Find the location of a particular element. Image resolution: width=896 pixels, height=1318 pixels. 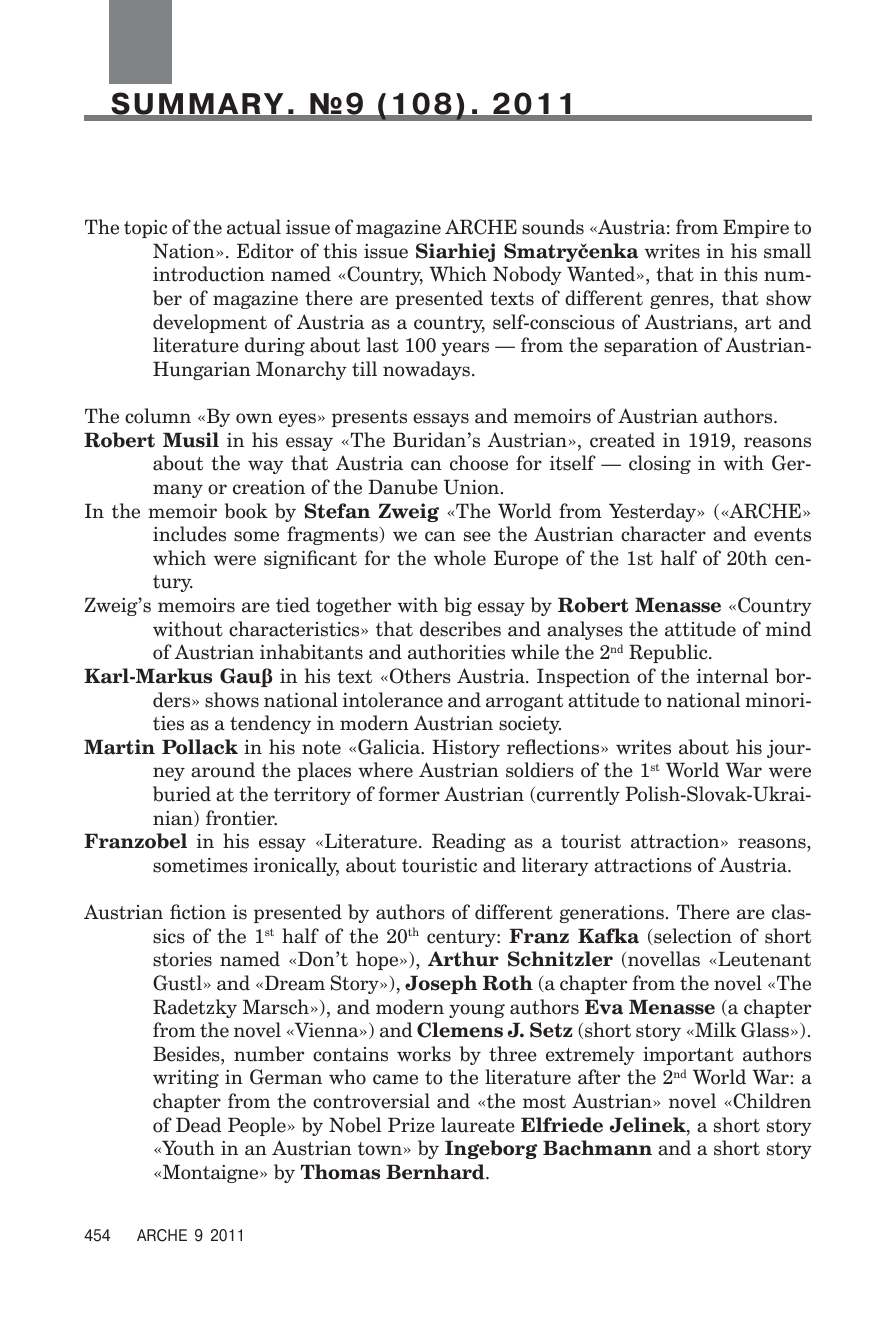

Musil is located at coordinates (191, 440).
